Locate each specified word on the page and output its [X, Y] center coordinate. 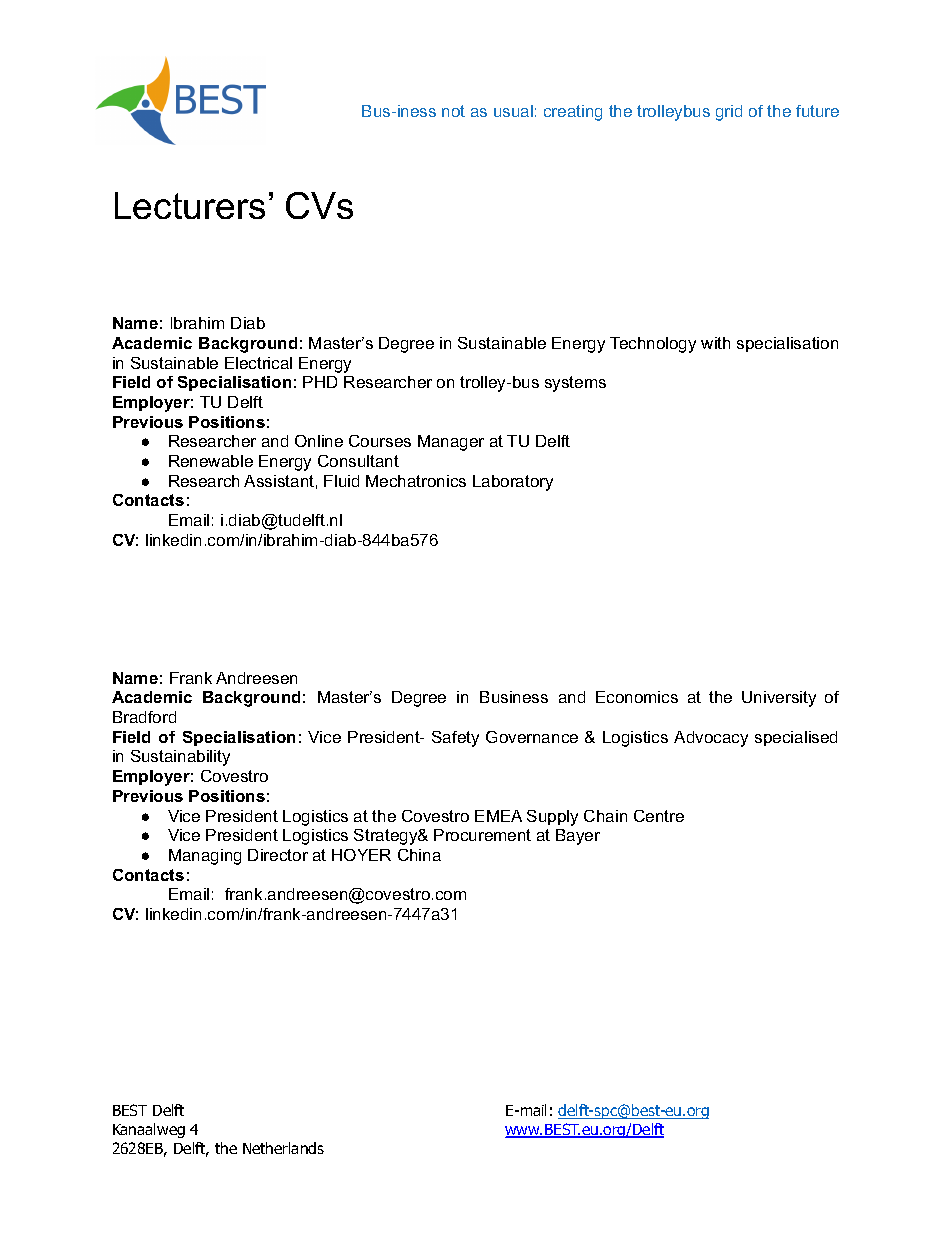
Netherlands [283, 1148]
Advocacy [711, 739]
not [453, 111]
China [419, 855]
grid [729, 113]
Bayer [578, 837]
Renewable [211, 461]
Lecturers [190, 205]
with [715, 343]
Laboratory [513, 483]
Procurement [482, 835]
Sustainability [180, 758]
